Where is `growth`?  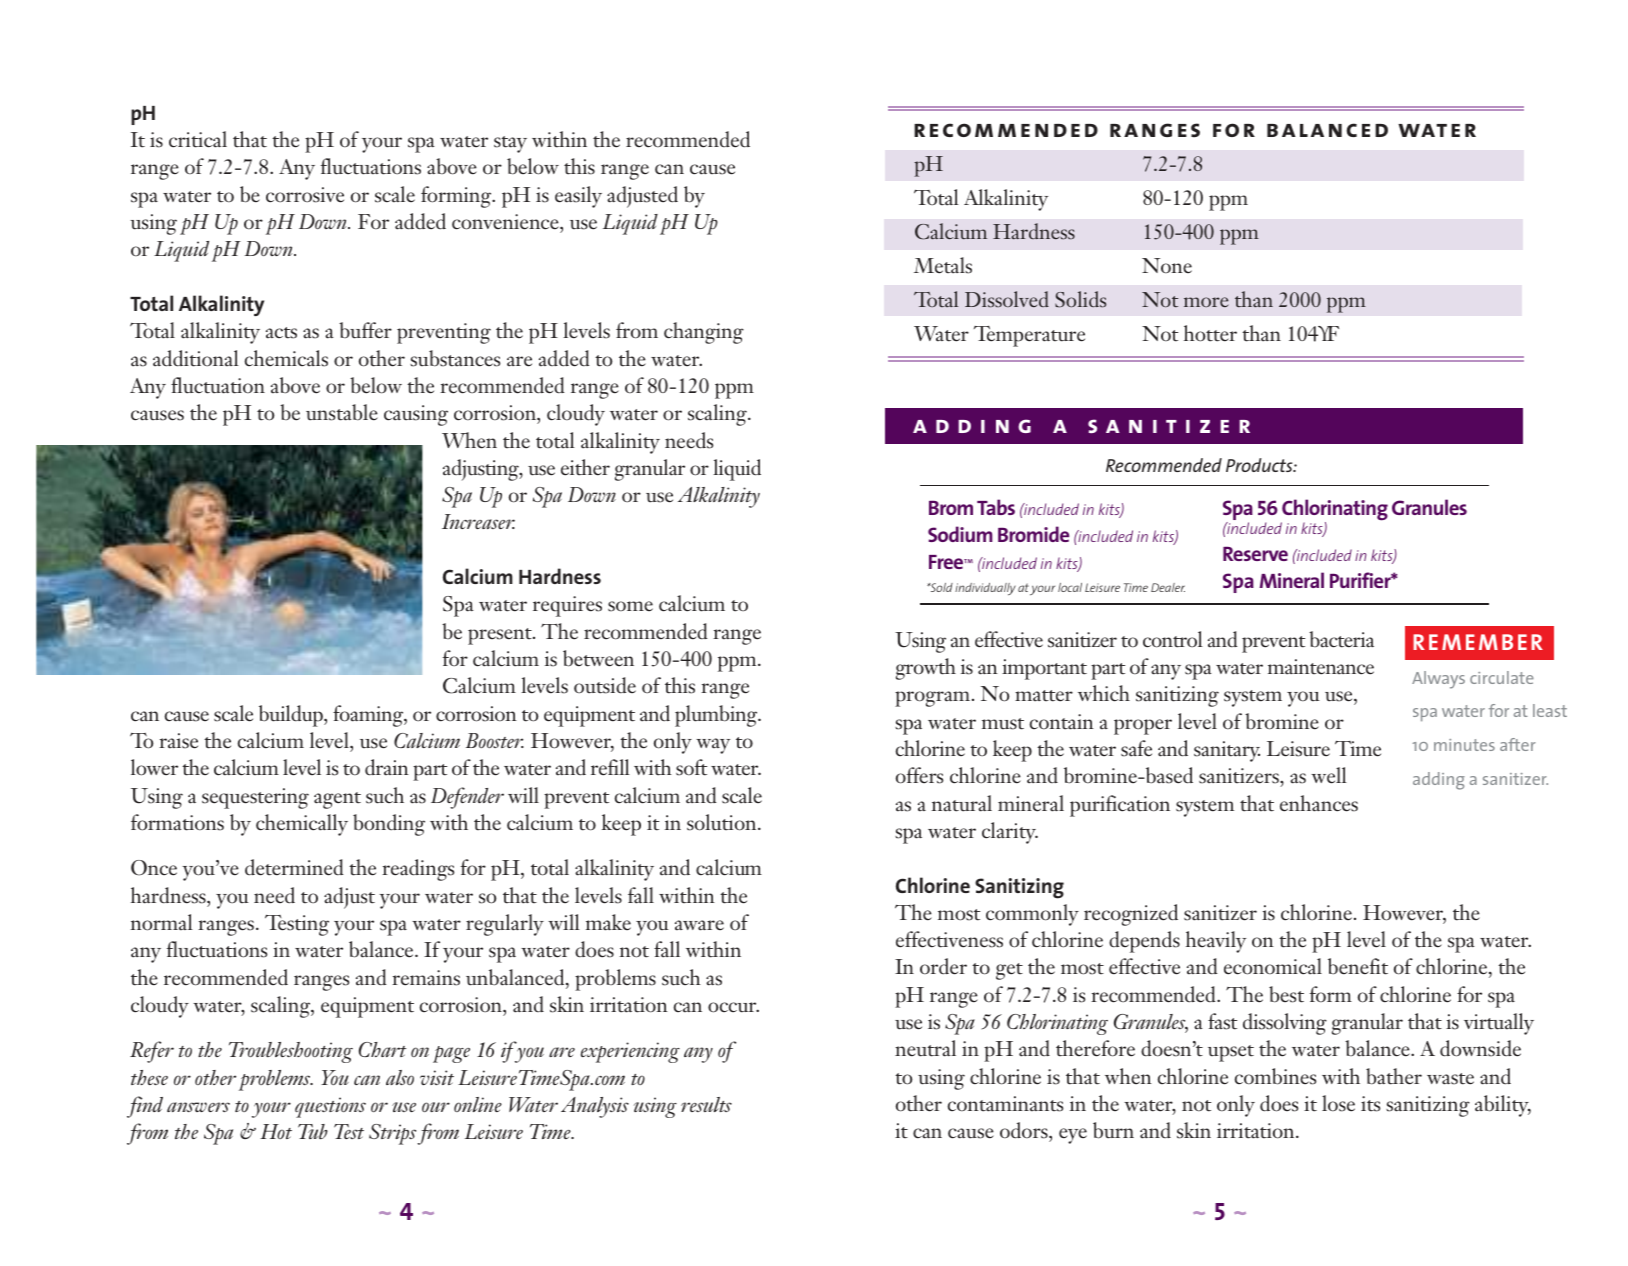
growth is located at coordinates (926, 669).
